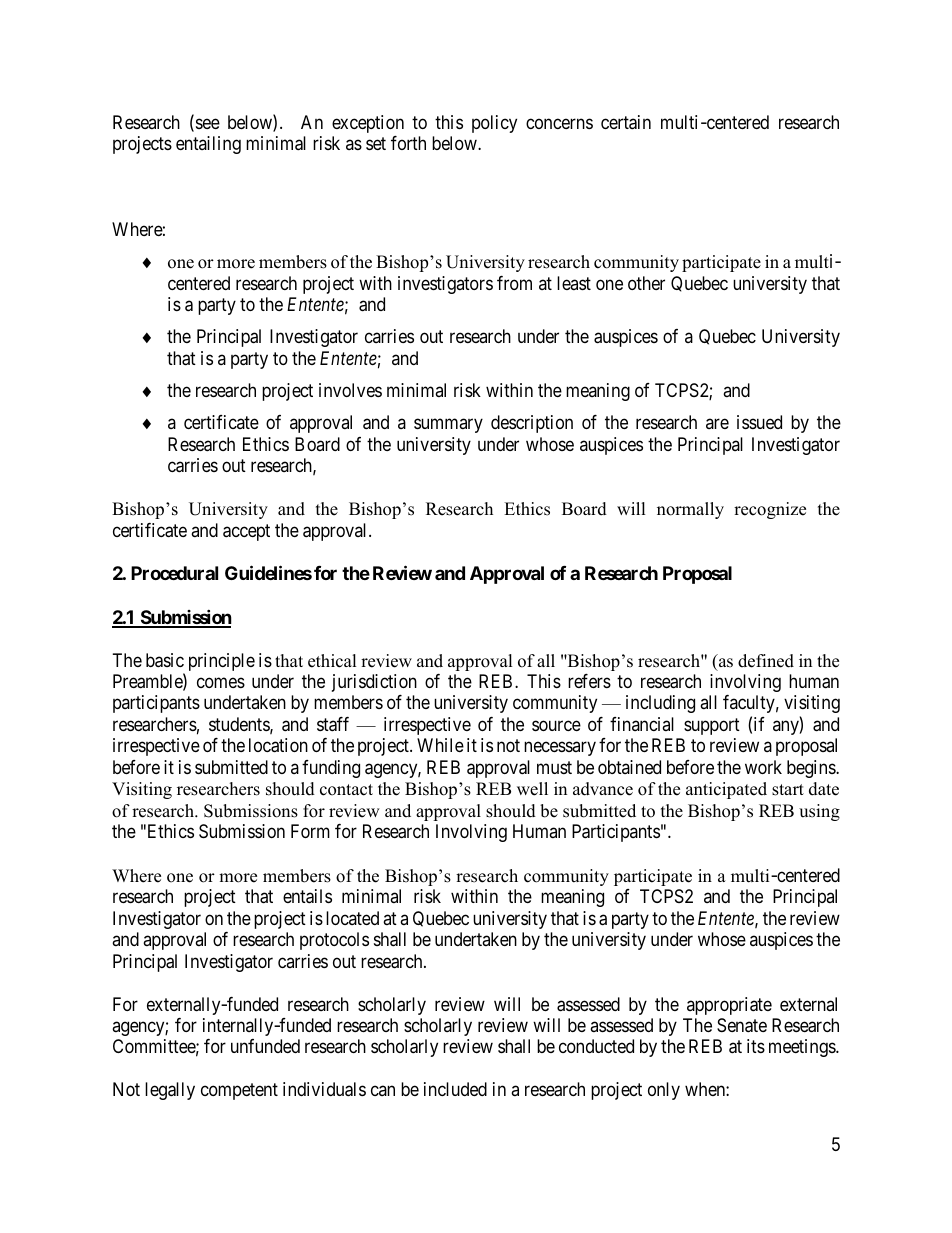  I want to click on from, so click(514, 283).
